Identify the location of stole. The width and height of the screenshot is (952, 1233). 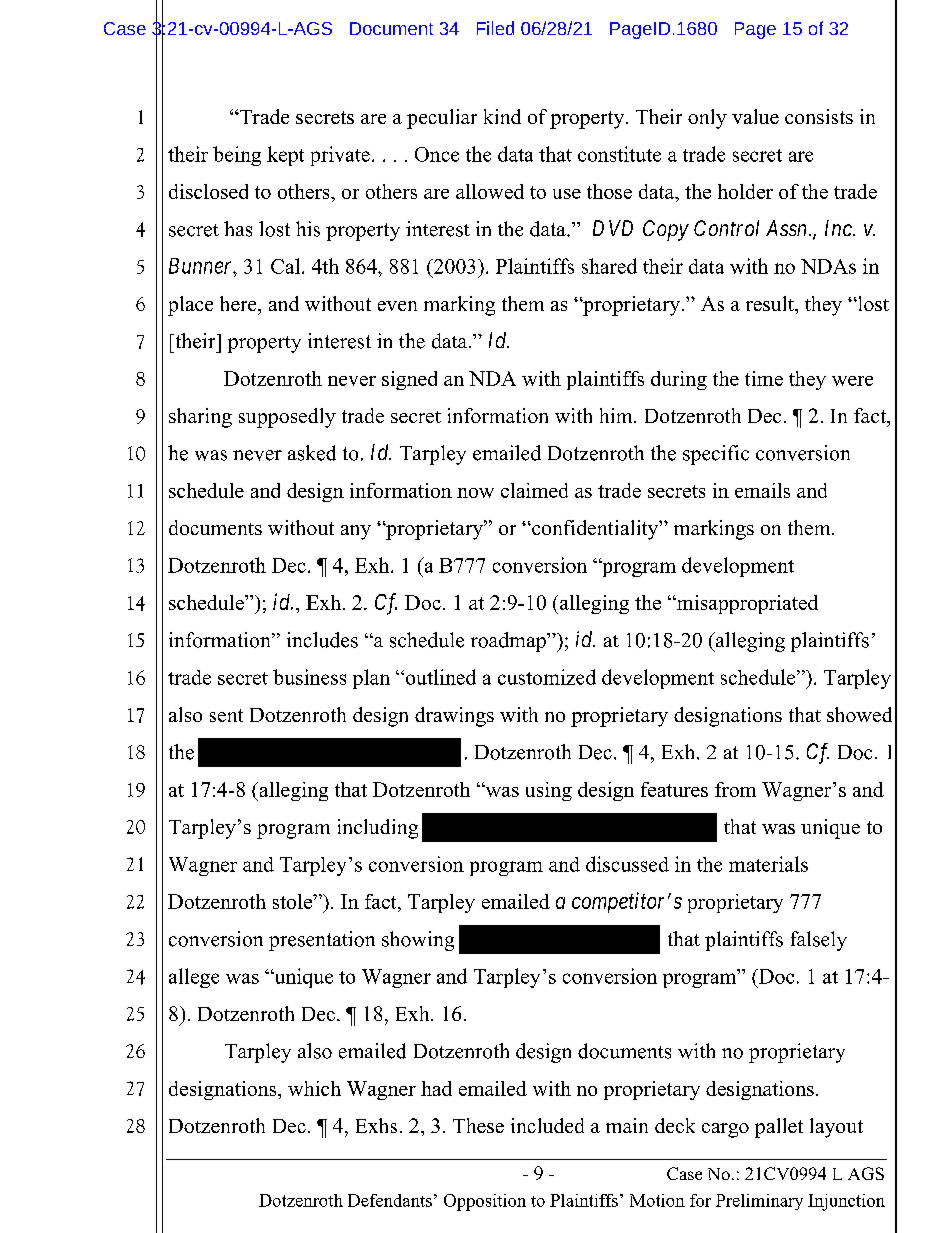
(293, 901).
